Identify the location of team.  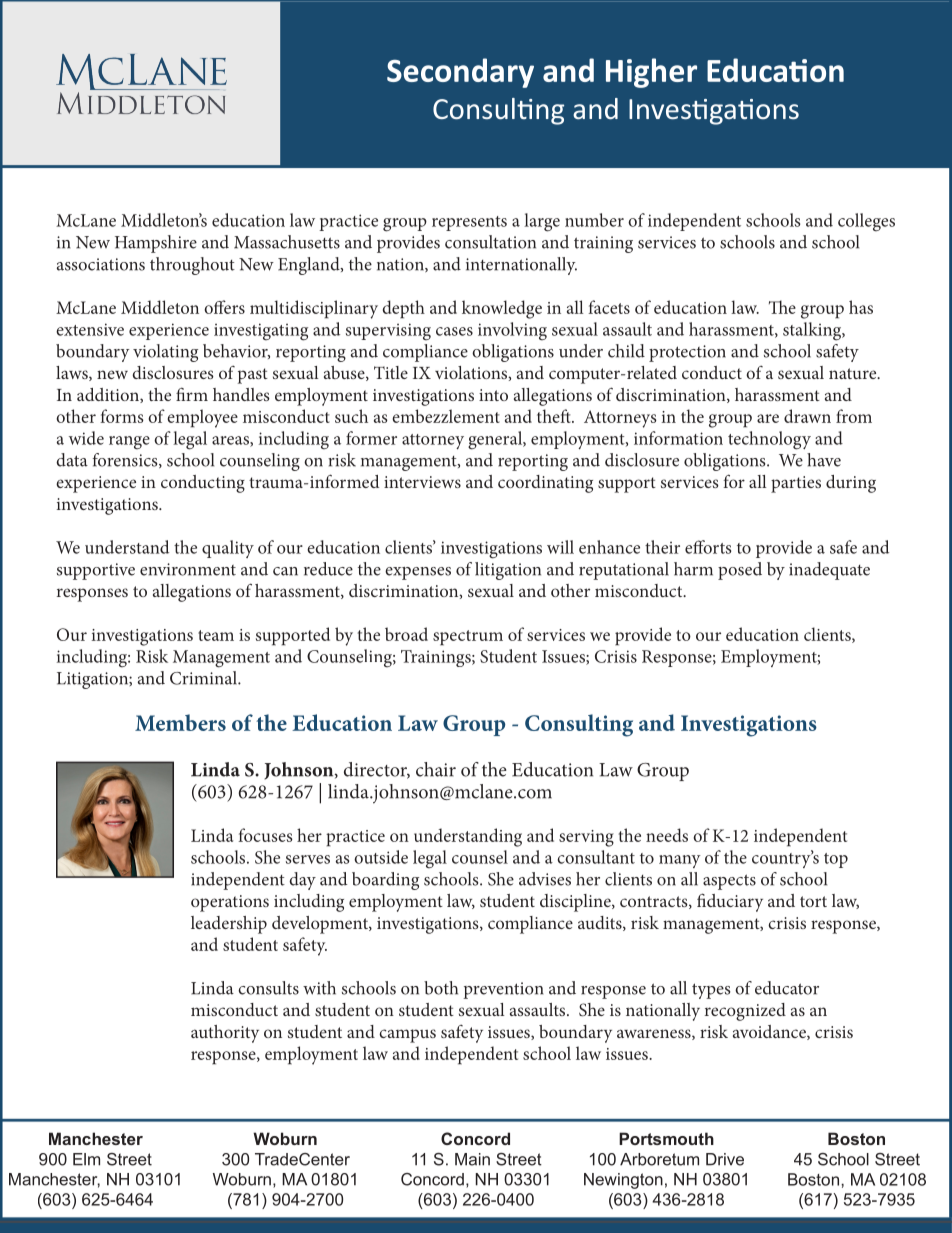
(216, 635).
